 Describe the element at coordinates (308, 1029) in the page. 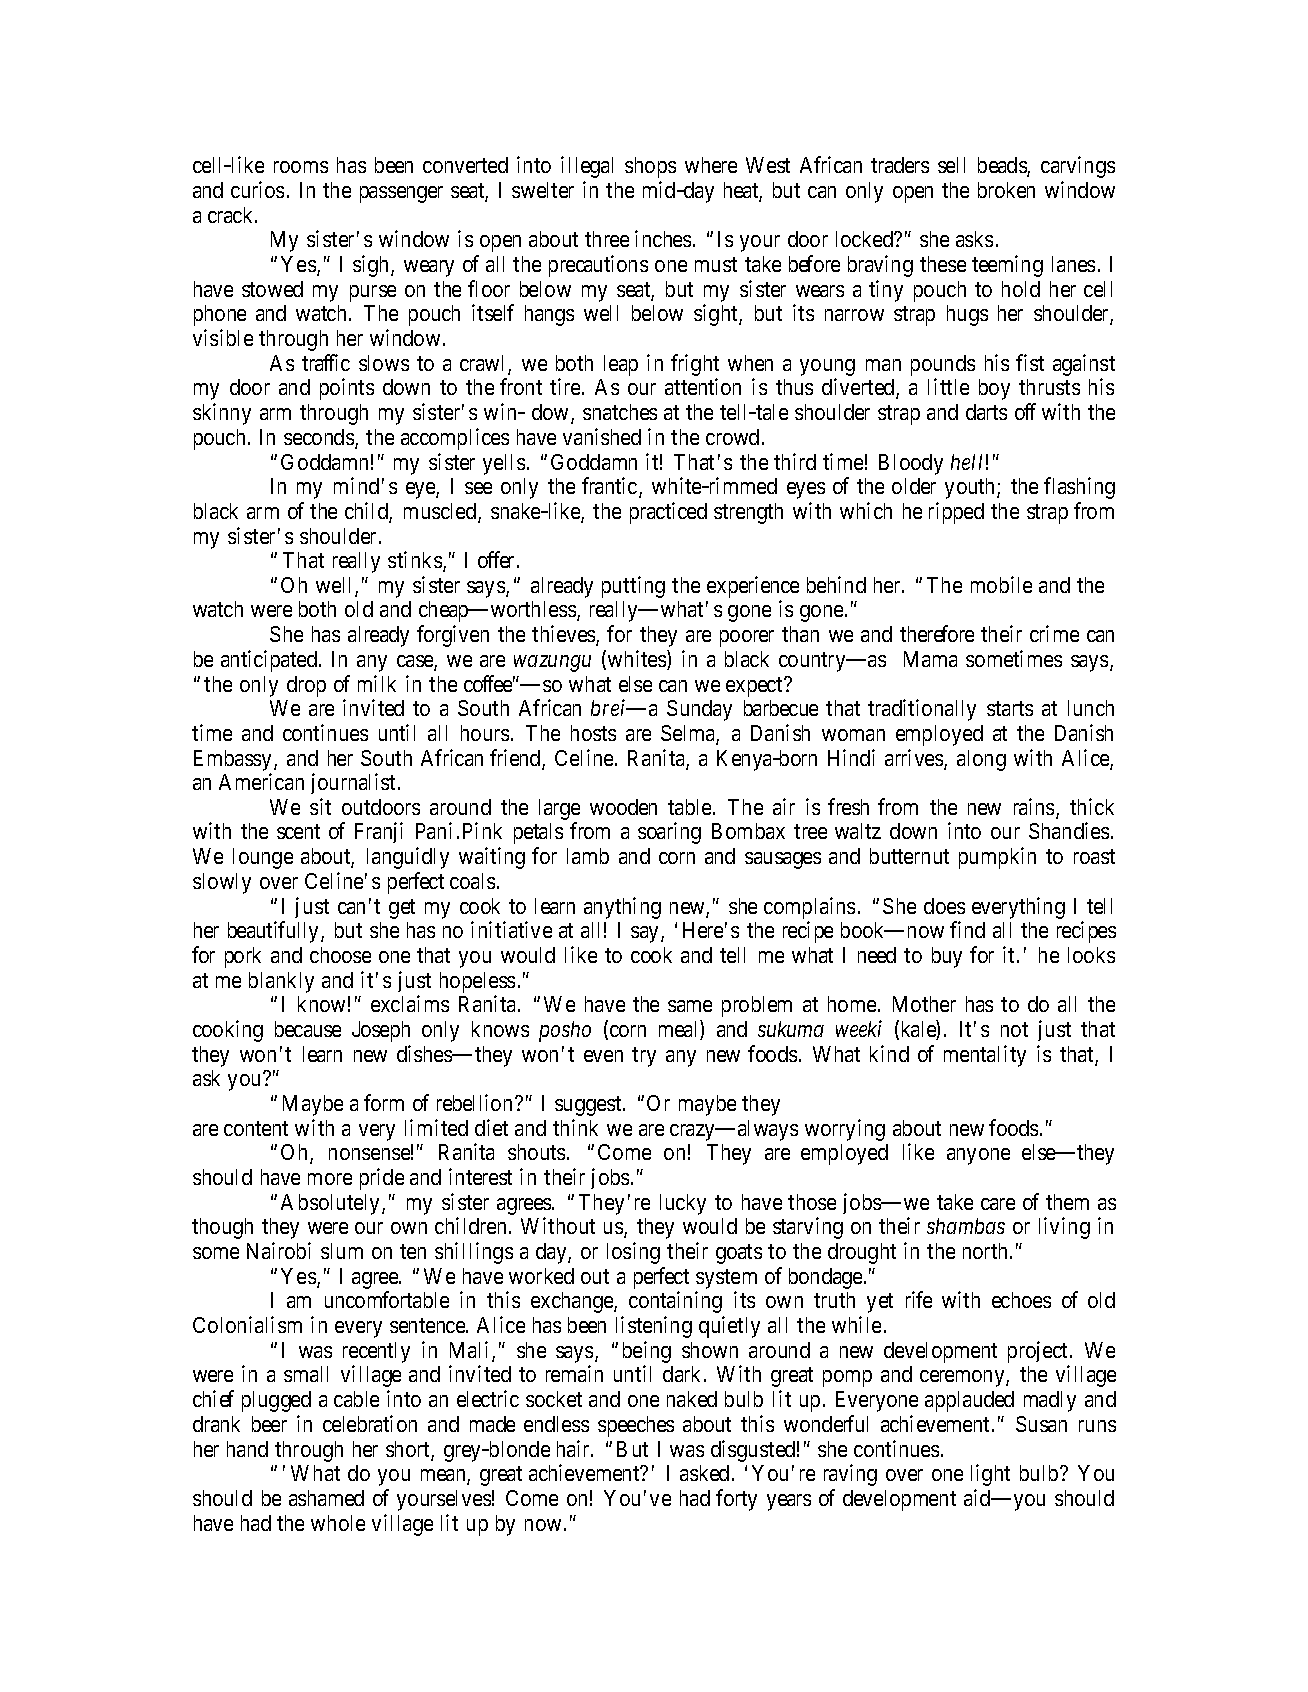

I see `because` at that location.
